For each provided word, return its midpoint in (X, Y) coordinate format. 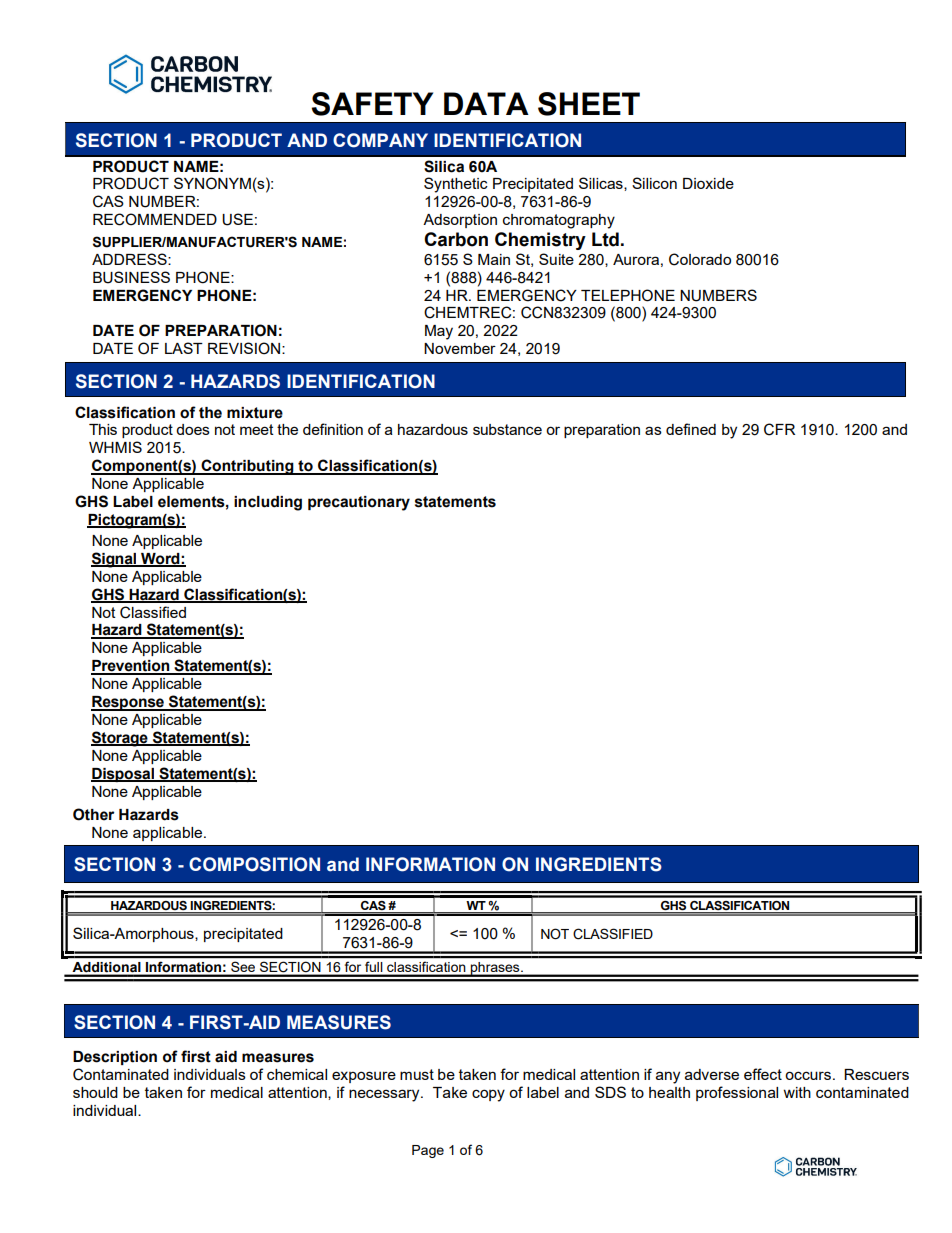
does (193, 429)
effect (763, 1074)
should (95, 1092)
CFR (779, 429)
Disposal (123, 775)
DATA (486, 103)
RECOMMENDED (155, 219)
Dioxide (708, 183)
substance (507, 429)
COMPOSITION (254, 864)
